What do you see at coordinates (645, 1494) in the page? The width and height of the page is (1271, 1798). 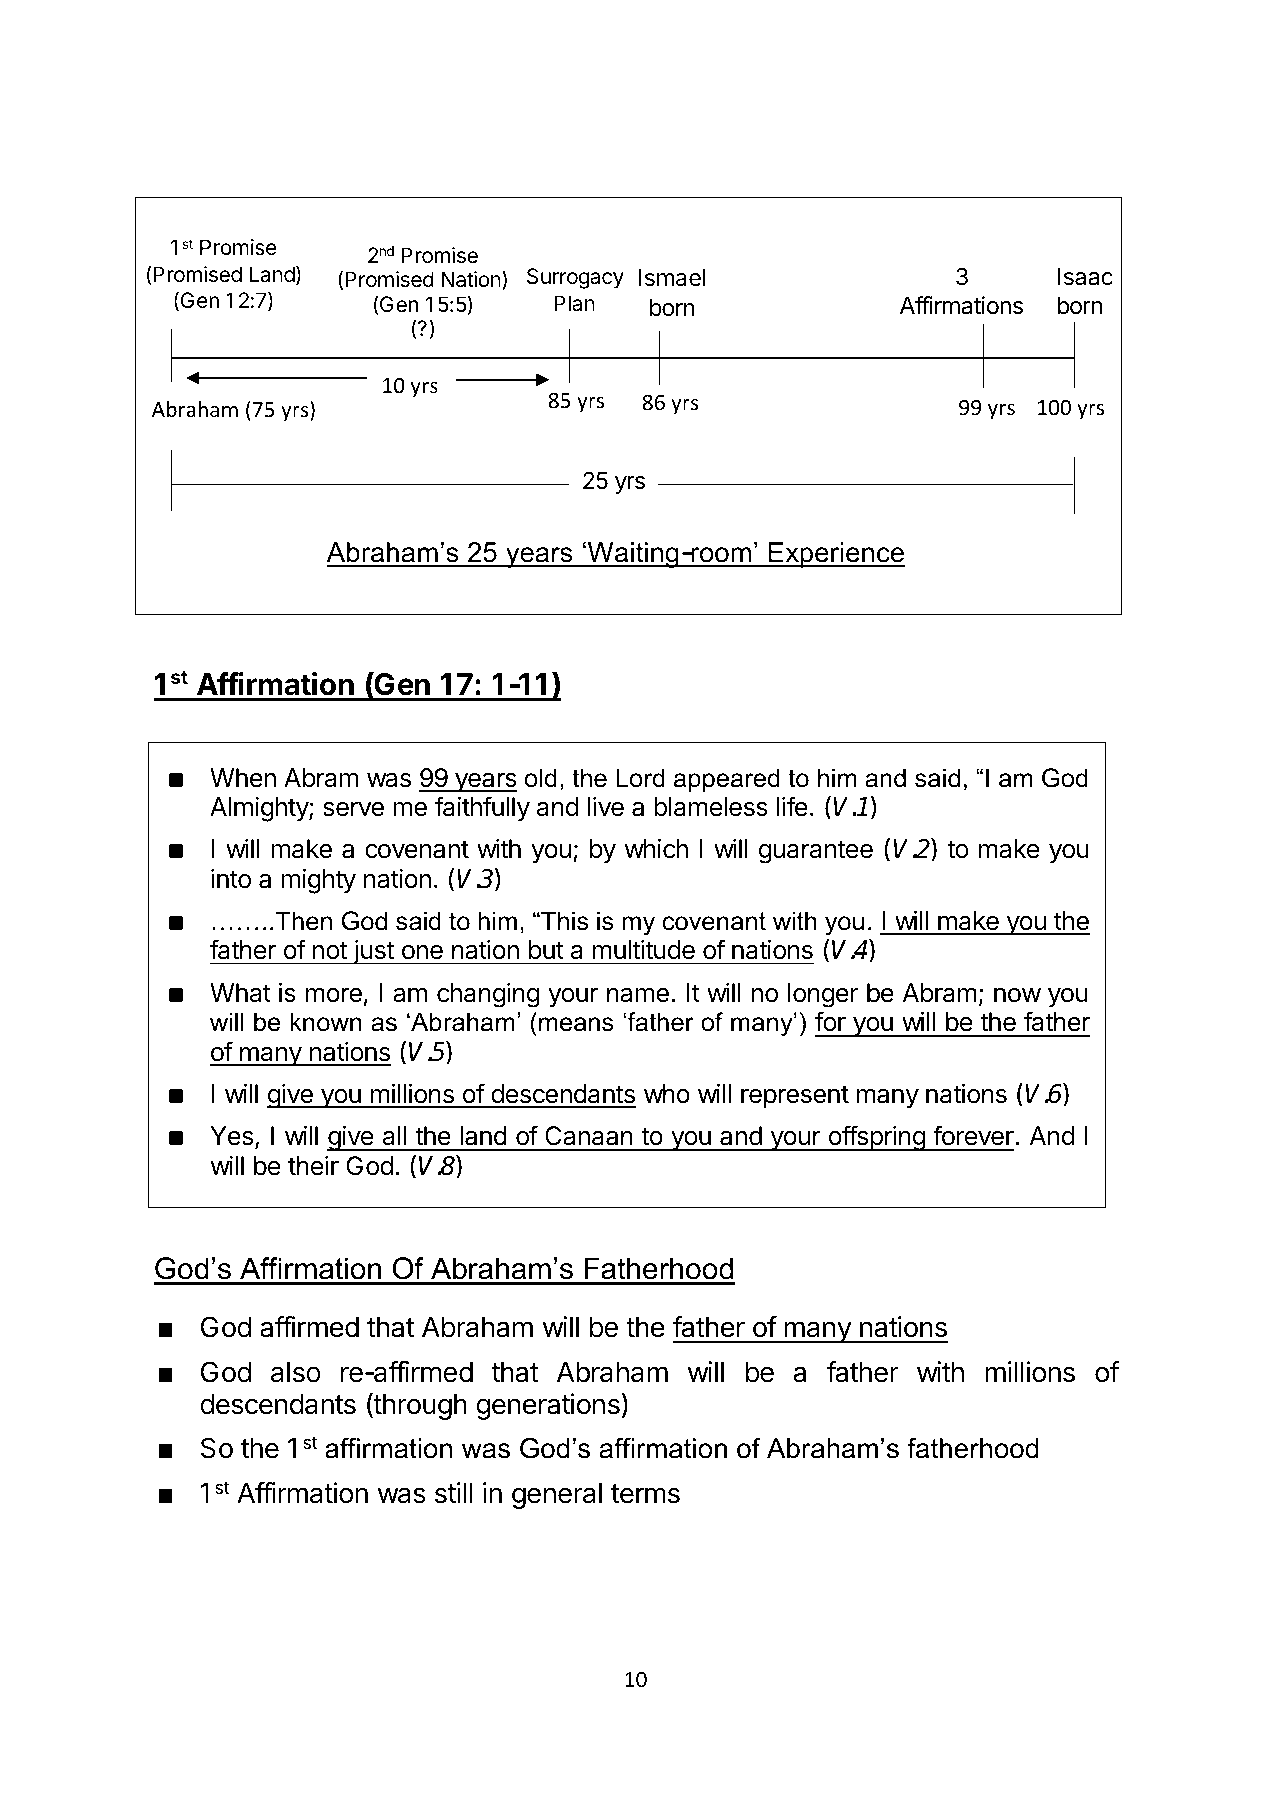 I see `terms` at bounding box center [645, 1494].
